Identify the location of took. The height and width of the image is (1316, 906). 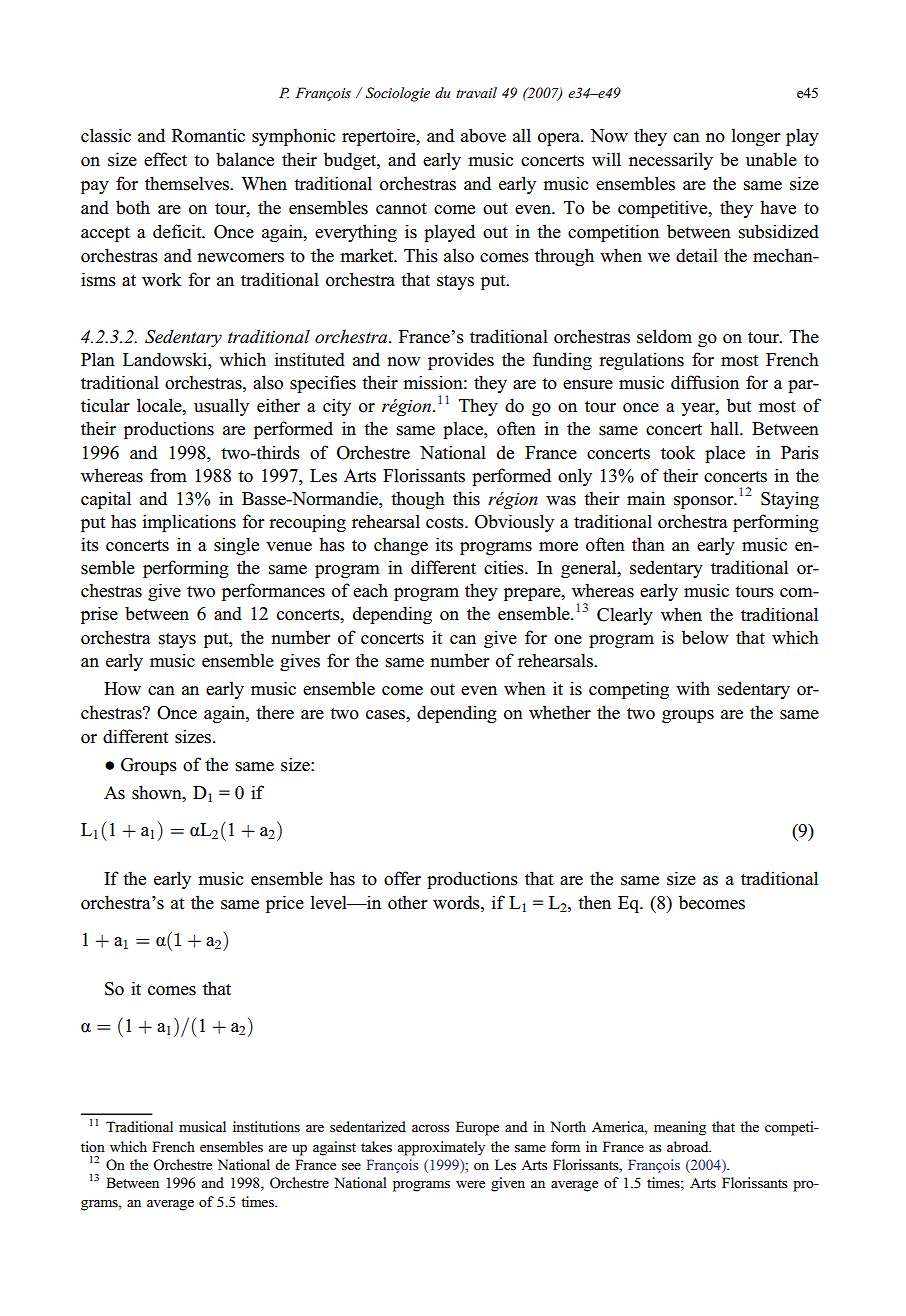
(678, 452).
